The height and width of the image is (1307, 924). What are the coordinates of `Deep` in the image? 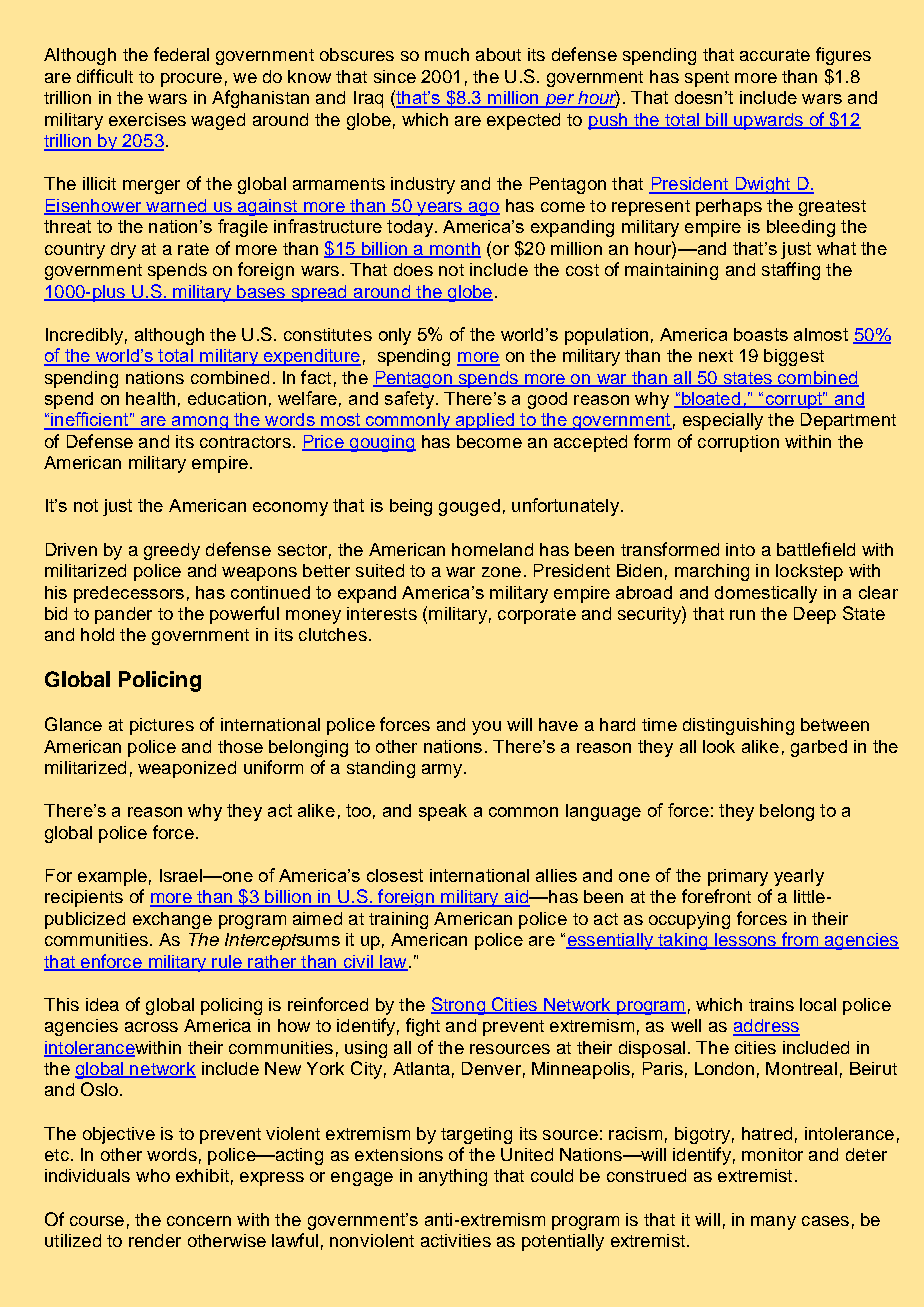 It's located at (815, 615).
